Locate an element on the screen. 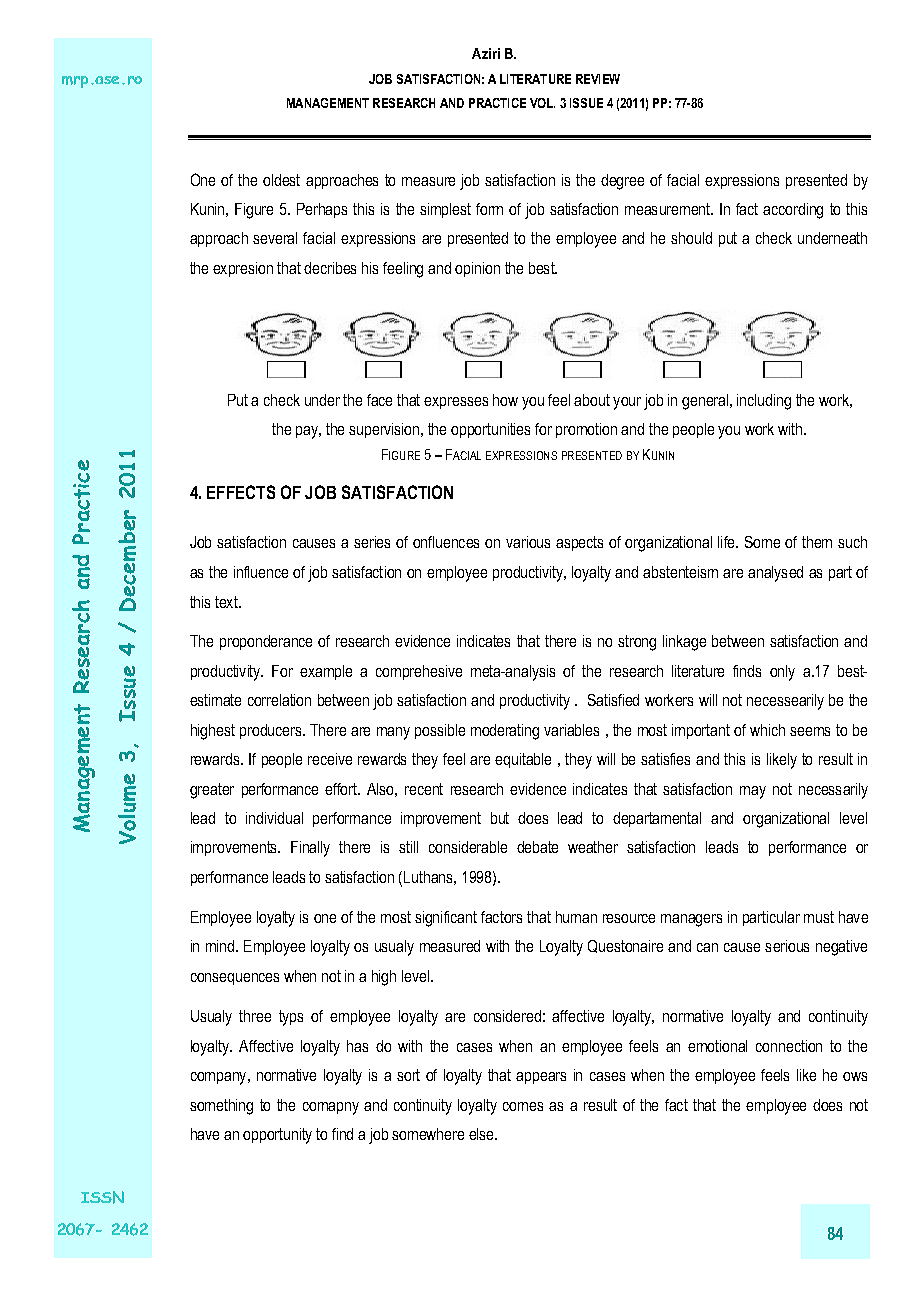  oldest is located at coordinates (281, 180).
